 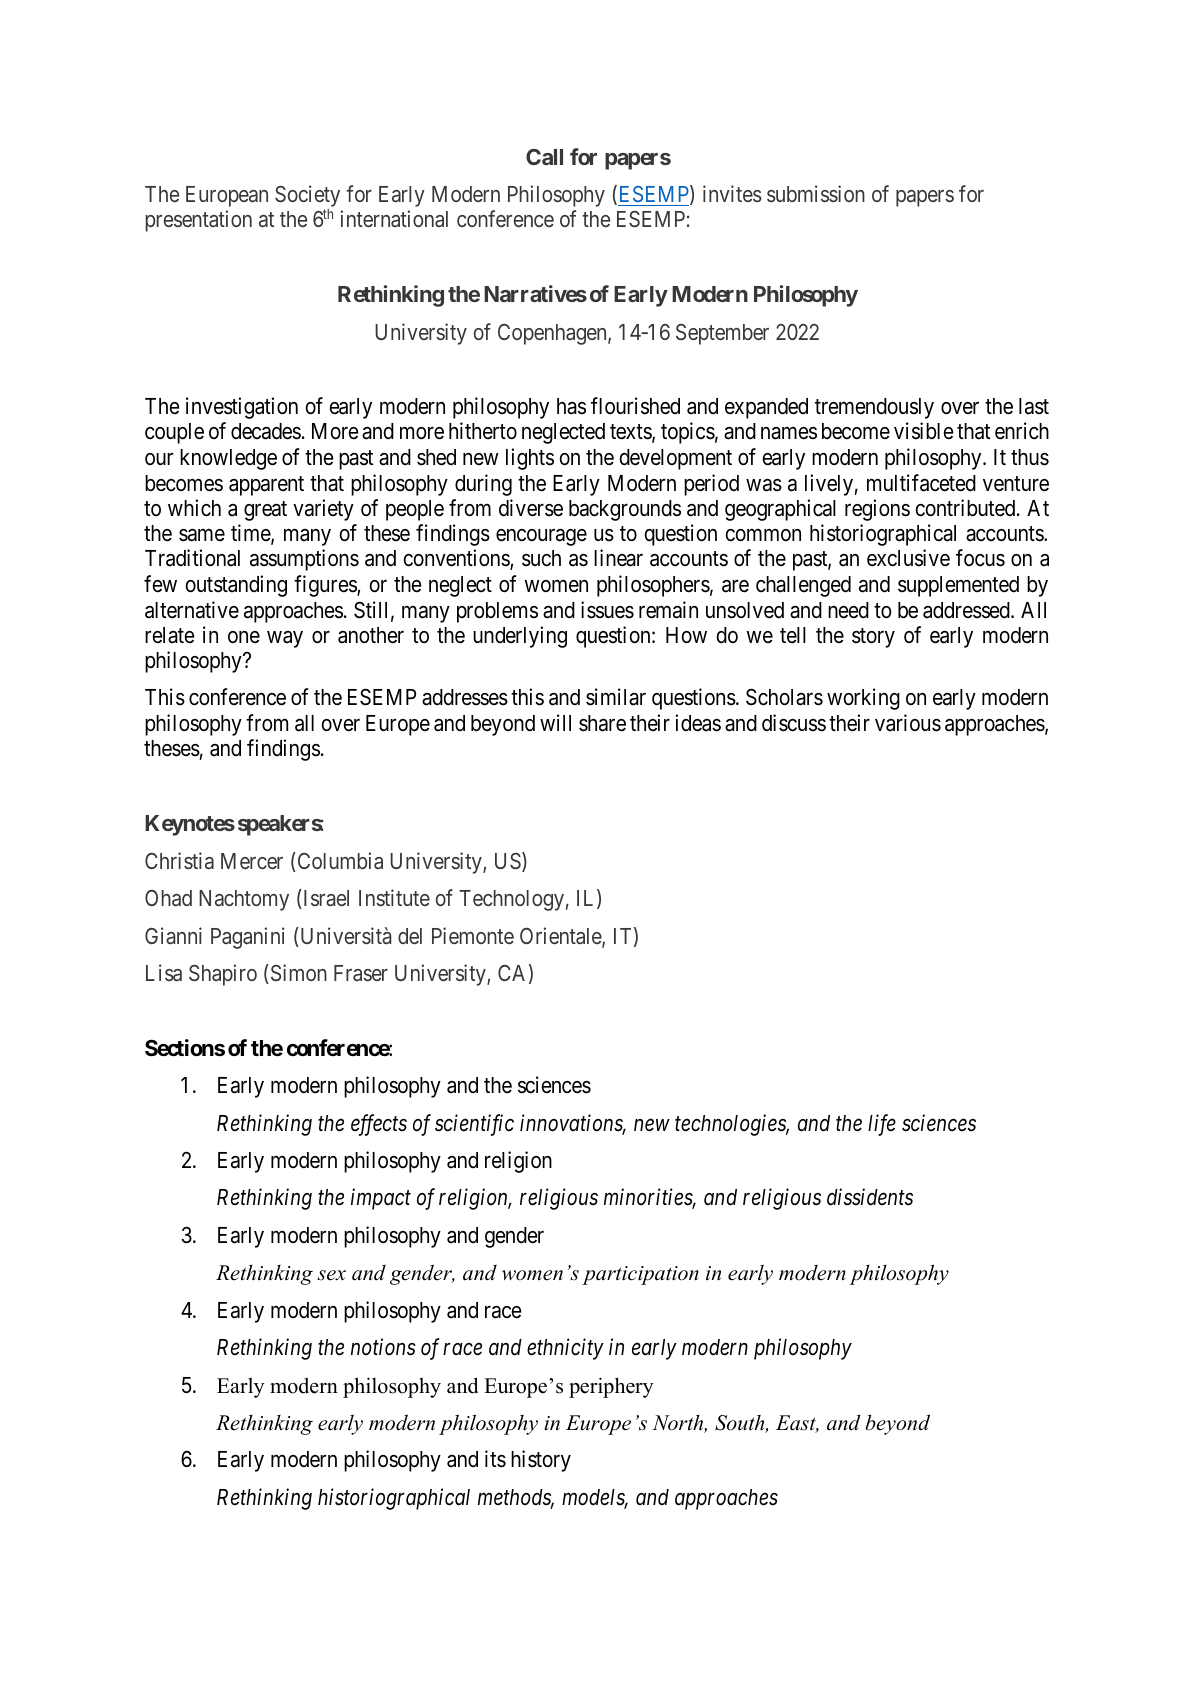 What do you see at coordinates (797, 1424) in the screenshot?
I see `East` at bounding box center [797, 1424].
